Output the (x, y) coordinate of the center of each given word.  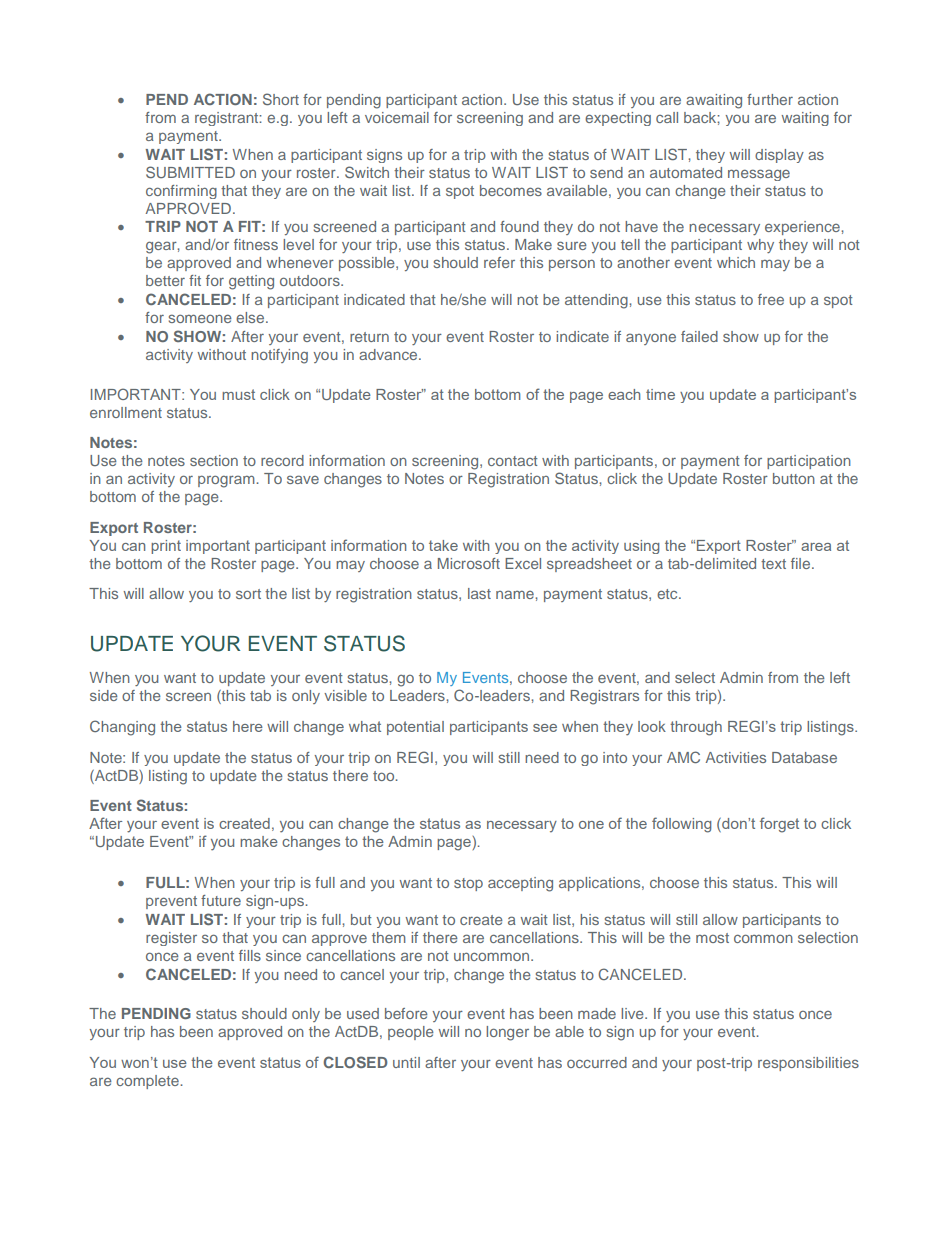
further (770, 99)
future (221, 900)
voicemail (397, 117)
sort (248, 594)
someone (200, 318)
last (479, 593)
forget (779, 825)
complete (148, 1082)
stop (468, 884)
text (773, 564)
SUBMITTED (190, 172)
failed (699, 336)
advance (389, 354)
